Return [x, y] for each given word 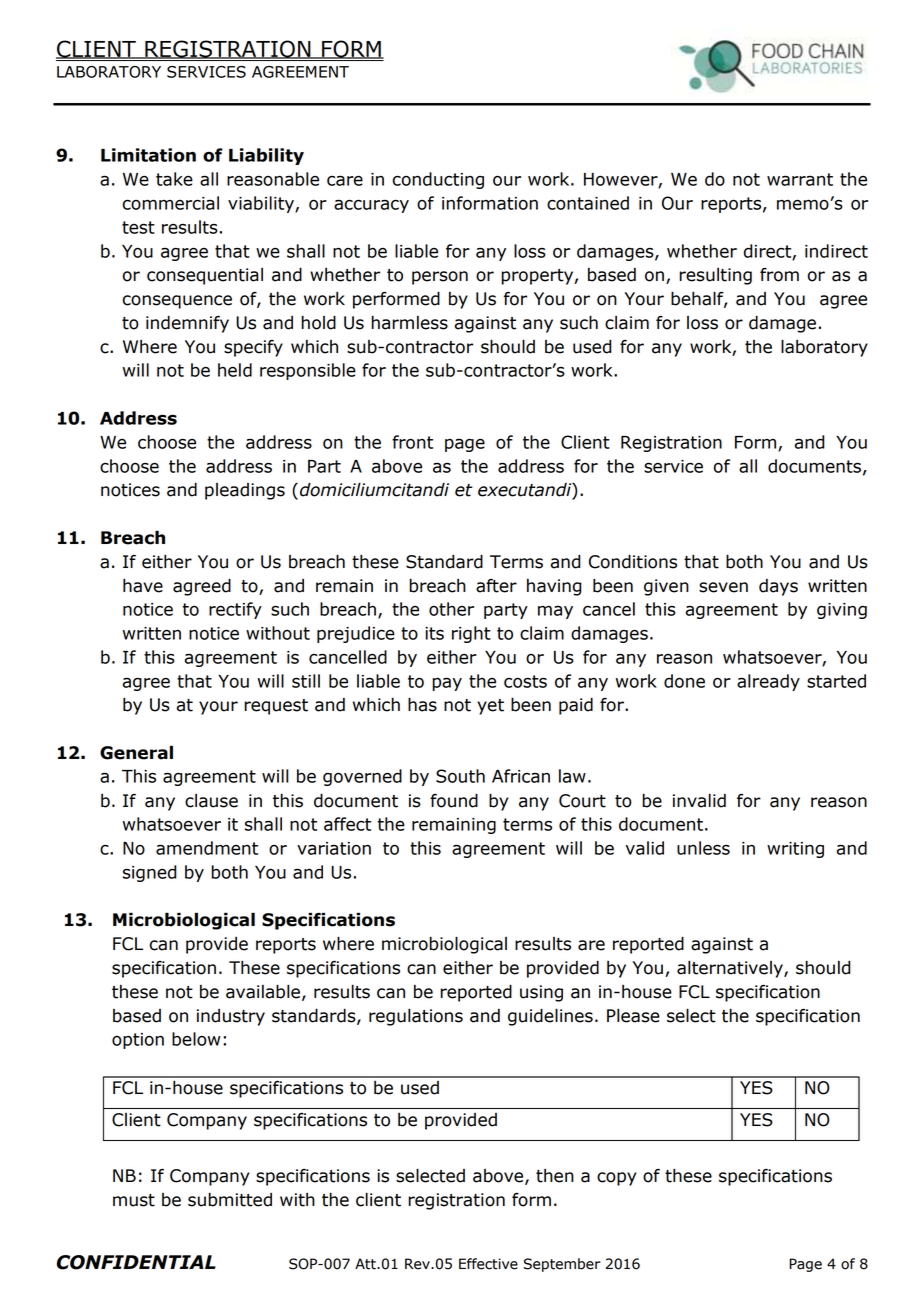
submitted [230, 1199]
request [276, 707]
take [174, 179]
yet [490, 707]
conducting [438, 180]
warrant [800, 179]
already [768, 682]
